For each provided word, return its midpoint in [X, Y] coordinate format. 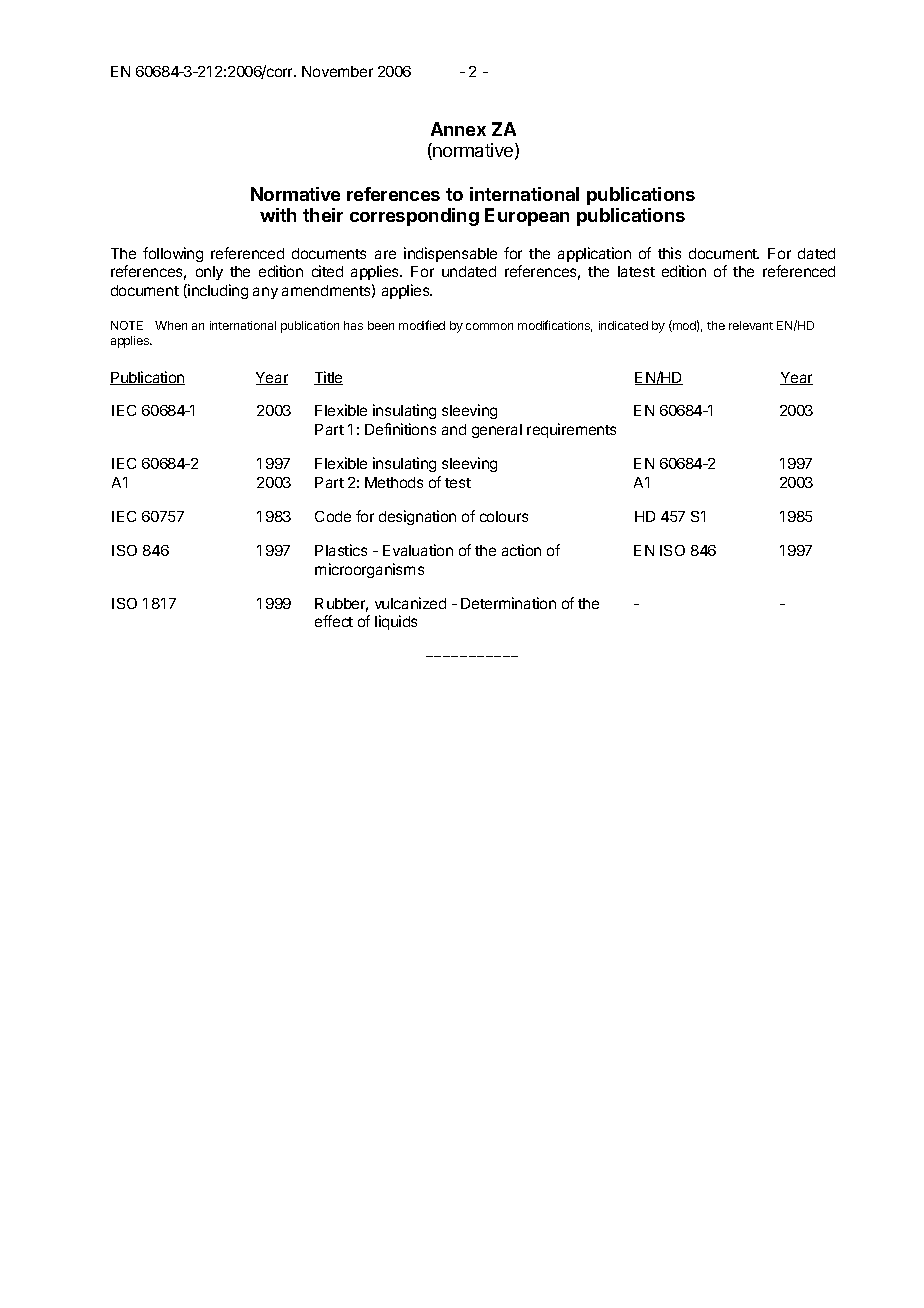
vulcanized [410, 603]
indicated [623, 325]
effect [334, 621]
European [527, 217]
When [171, 325]
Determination [508, 603]
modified [422, 325]
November [337, 71]
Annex [458, 129]
